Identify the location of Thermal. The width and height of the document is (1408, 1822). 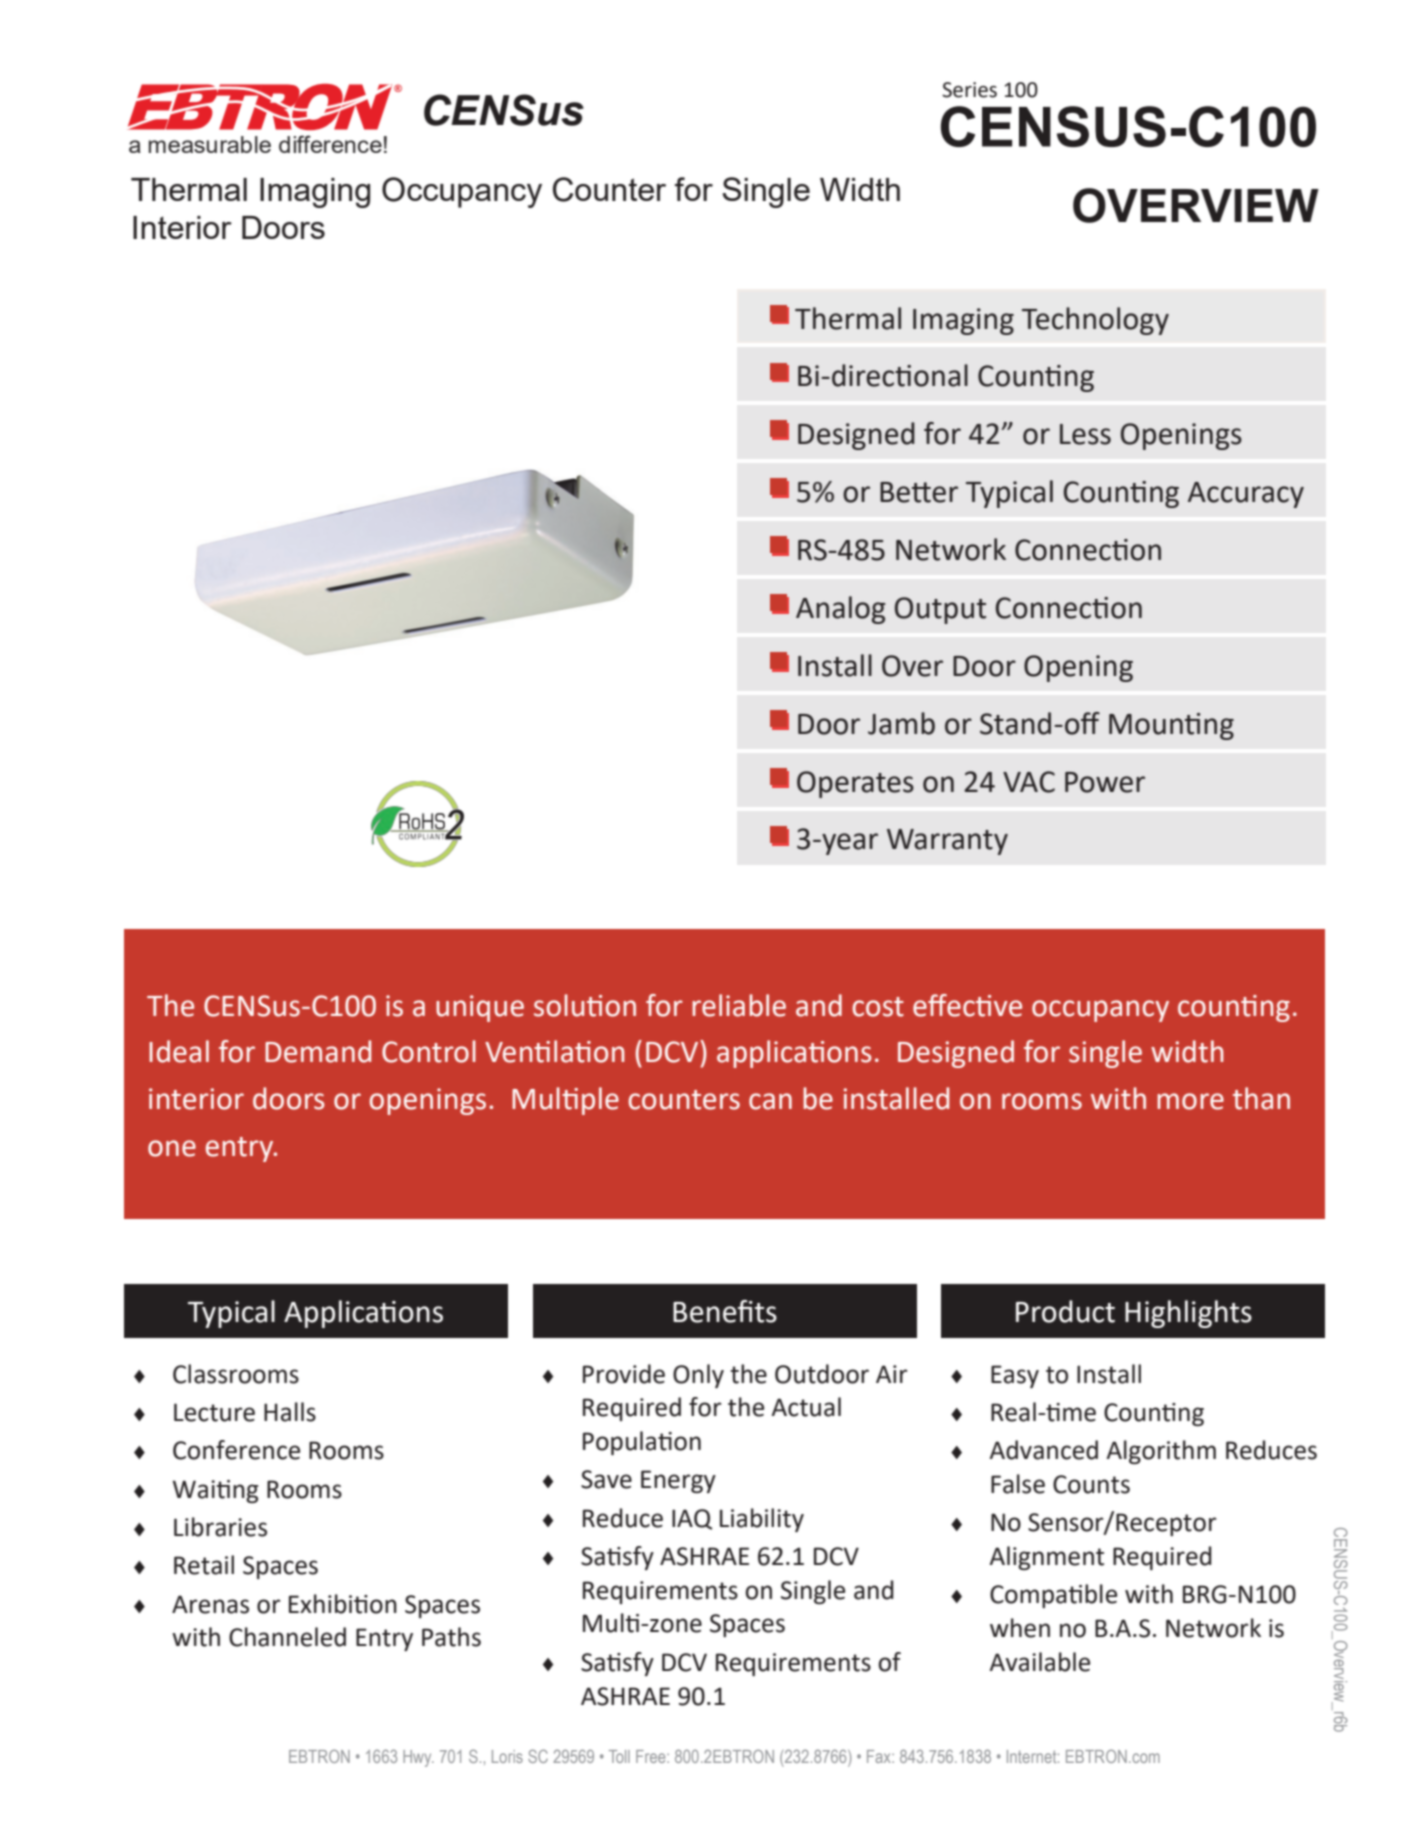
(848, 318).
